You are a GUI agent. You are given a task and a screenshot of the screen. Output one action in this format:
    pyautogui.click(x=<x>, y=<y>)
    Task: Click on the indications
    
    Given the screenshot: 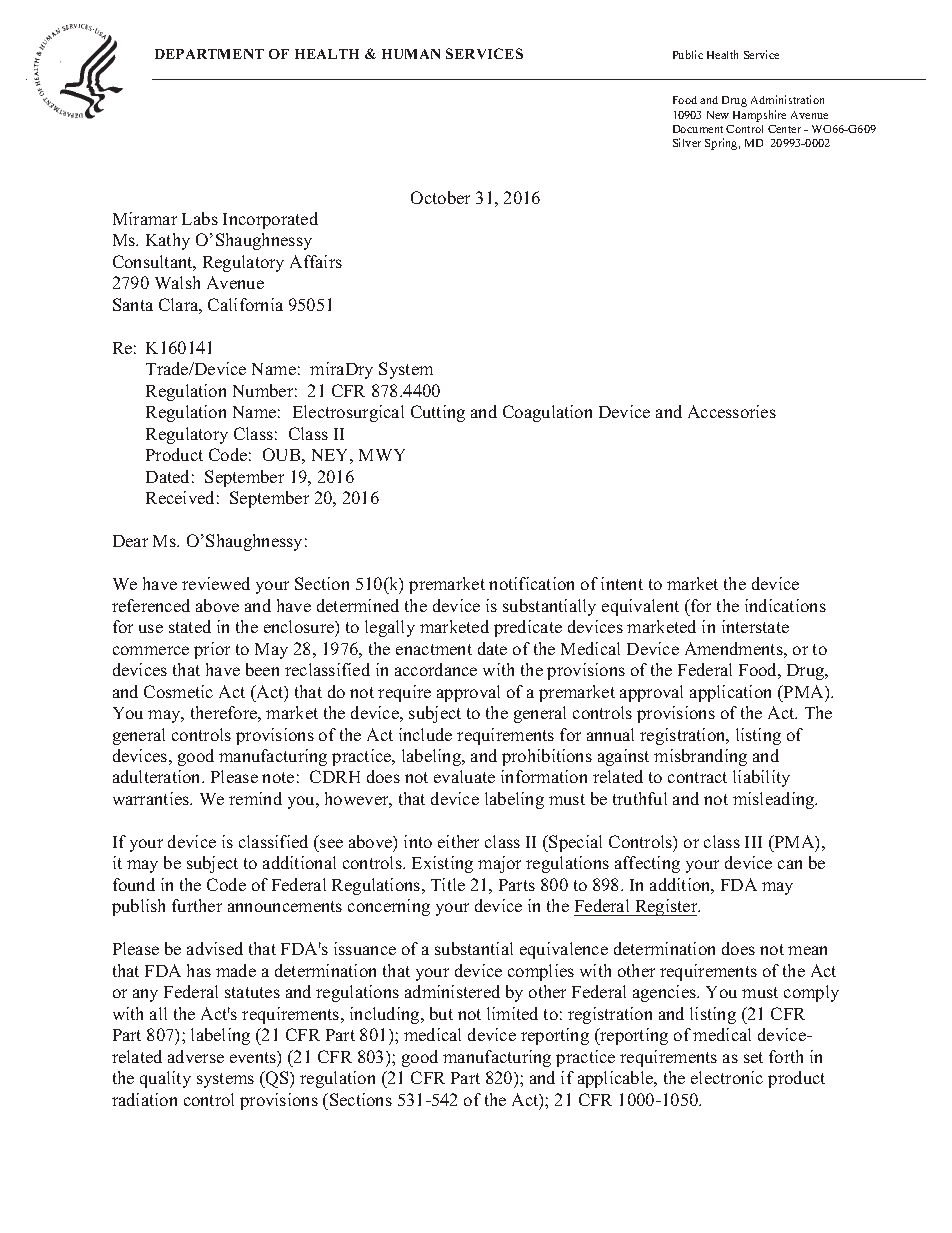 What is the action you would take?
    pyautogui.click(x=785, y=605)
